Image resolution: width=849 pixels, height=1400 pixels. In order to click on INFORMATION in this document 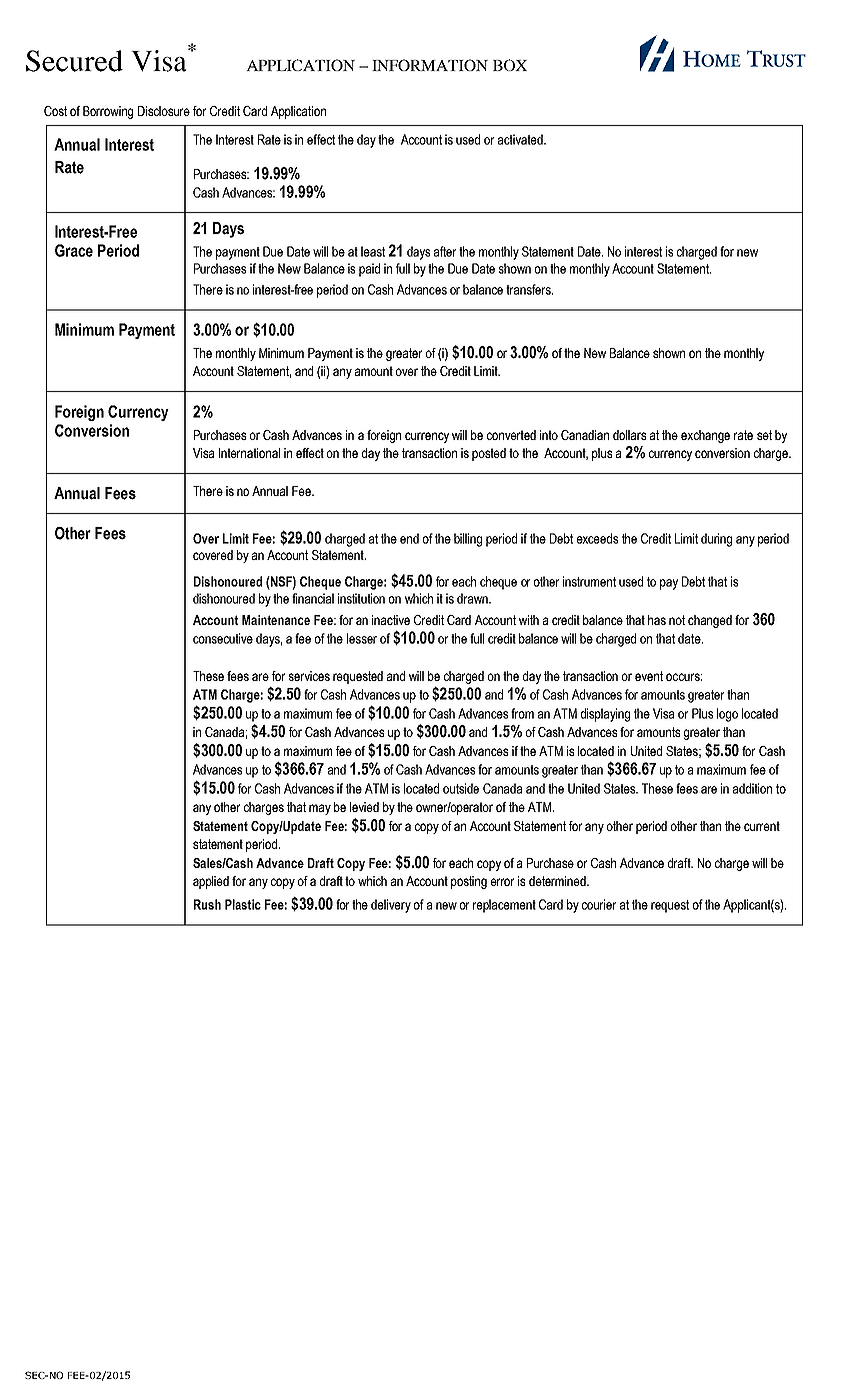, I will do `click(430, 65)`.
